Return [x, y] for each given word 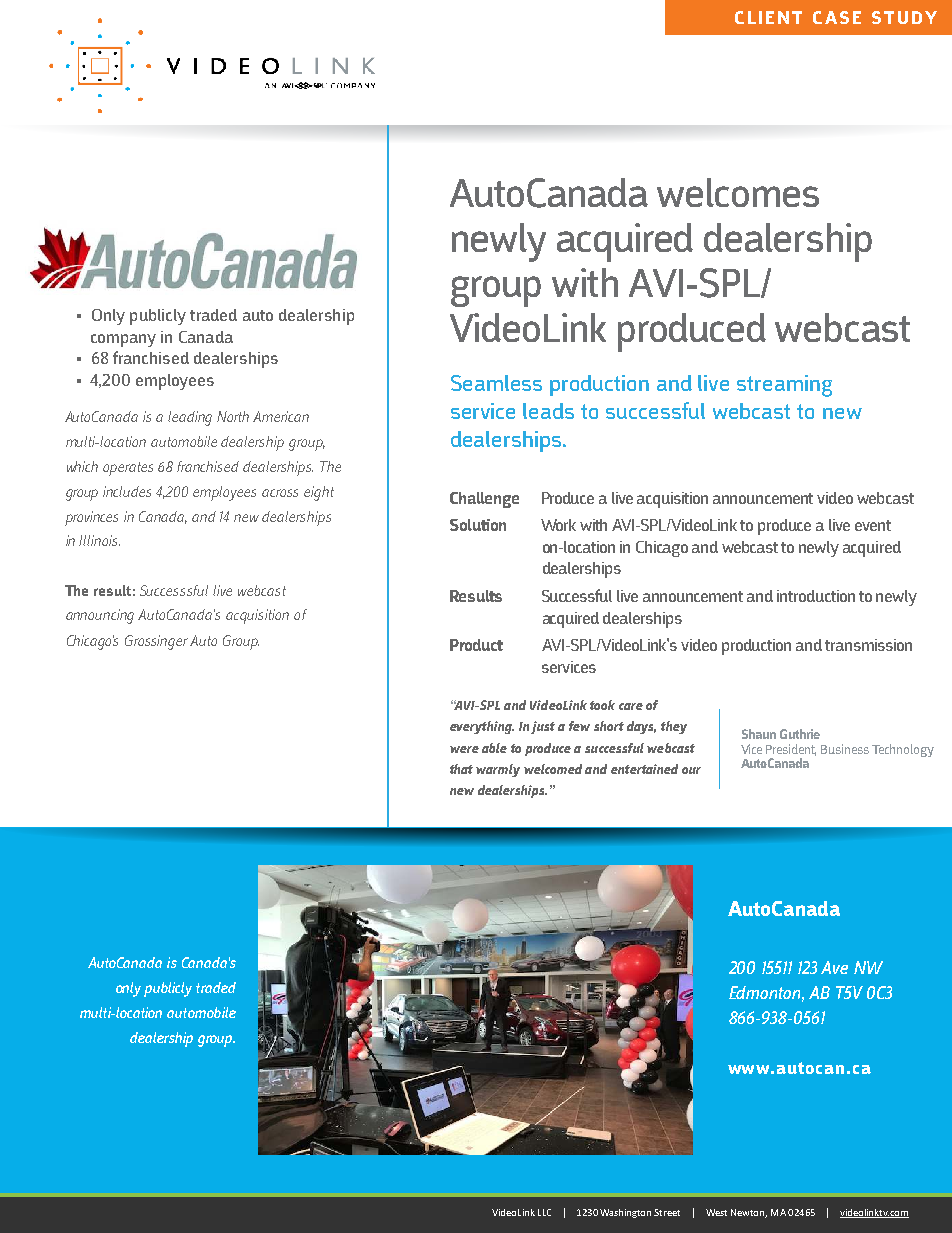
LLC [544, 1212]
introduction [816, 596]
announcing [100, 616]
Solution [478, 525]
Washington [625, 1213]
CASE [837, 17]
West [716, 1212]
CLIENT [768, 17]
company [123, 340]
